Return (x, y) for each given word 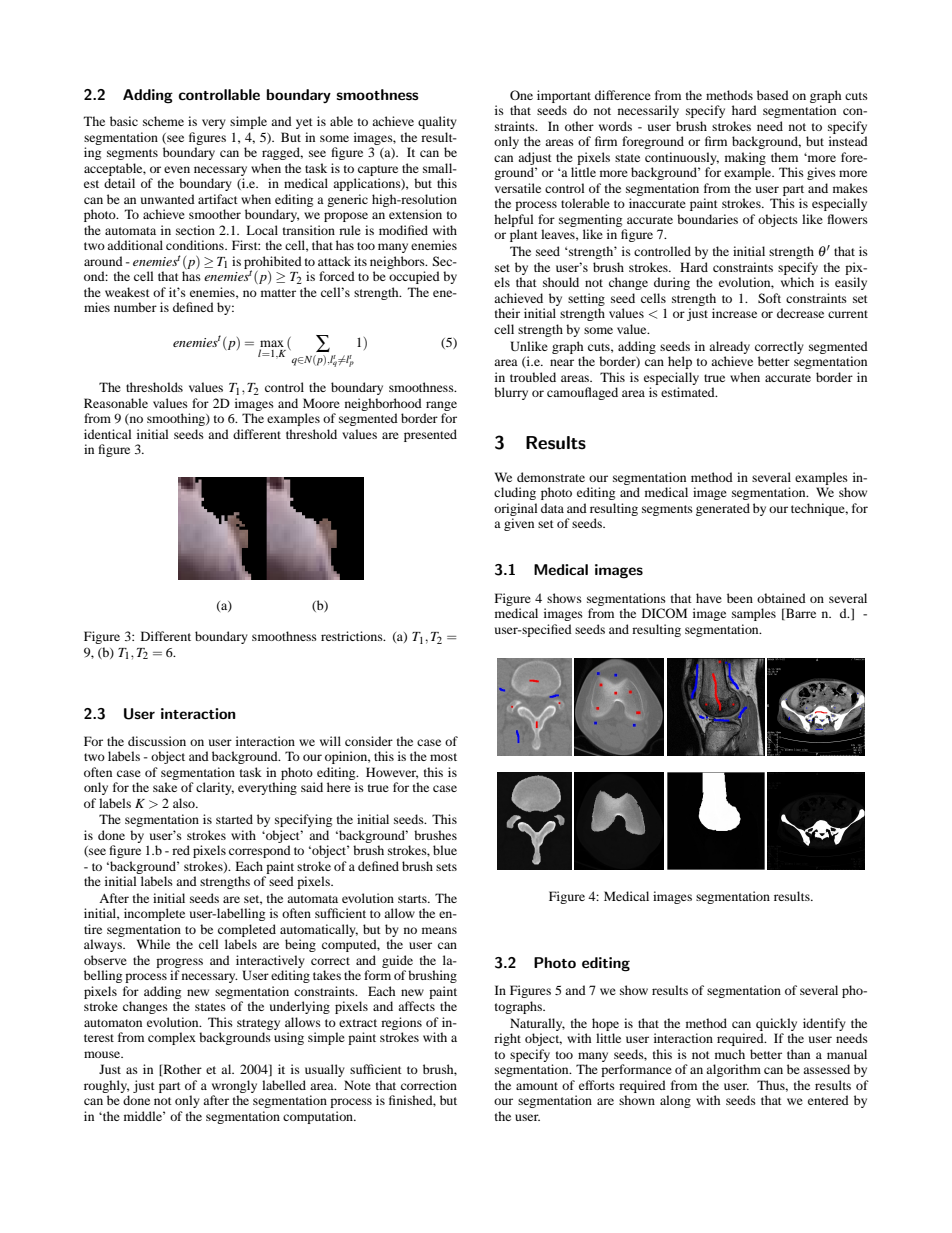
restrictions (353, 636)
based (773, 95)
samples (754, 614)
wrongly (234, 1086)
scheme (163, 121)
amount (537, 1086)
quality (437, 122)
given (519, 524)
